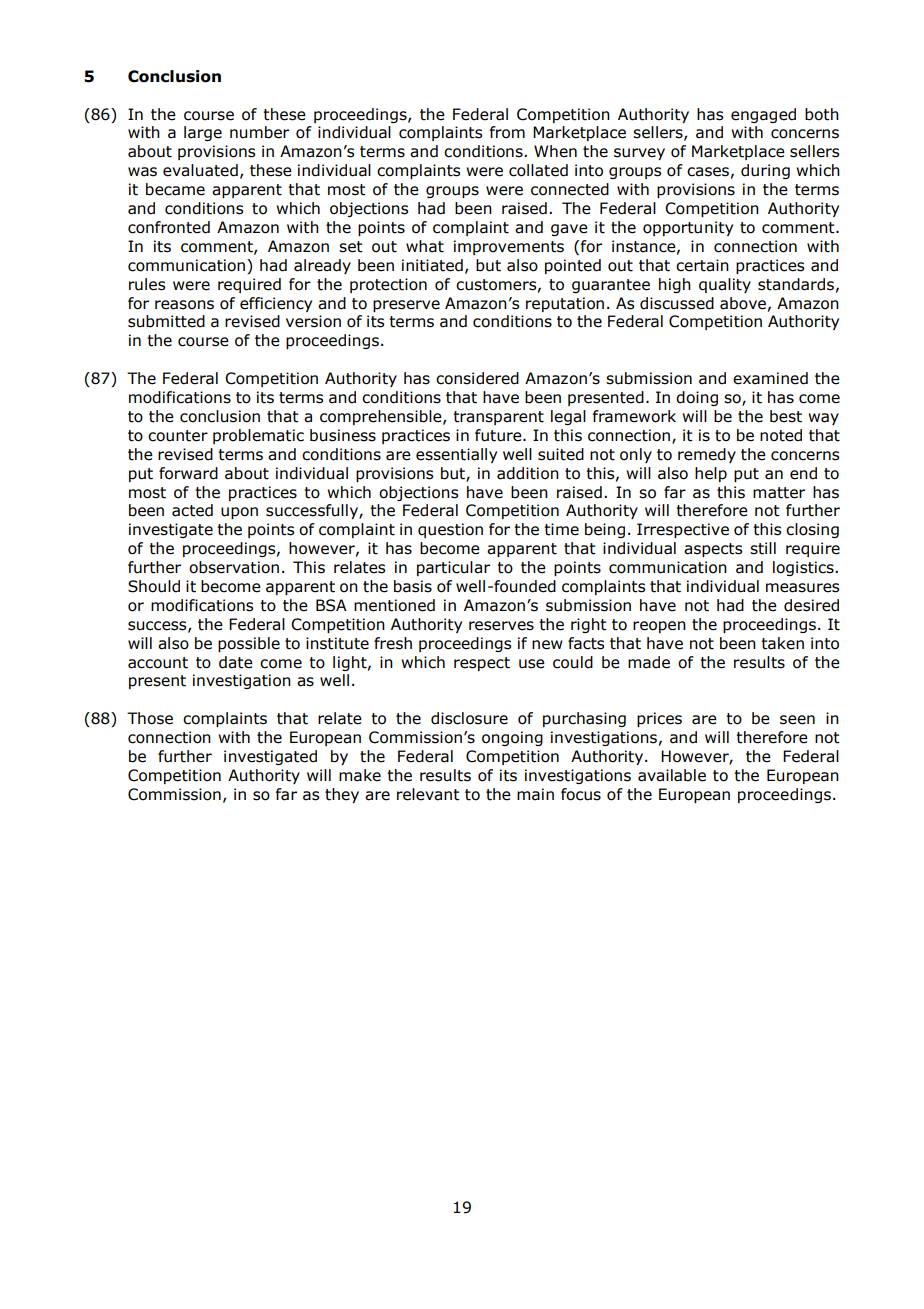  Describe the element at coordinates (535, 794) in the screenshot. I see `main` at that location.
